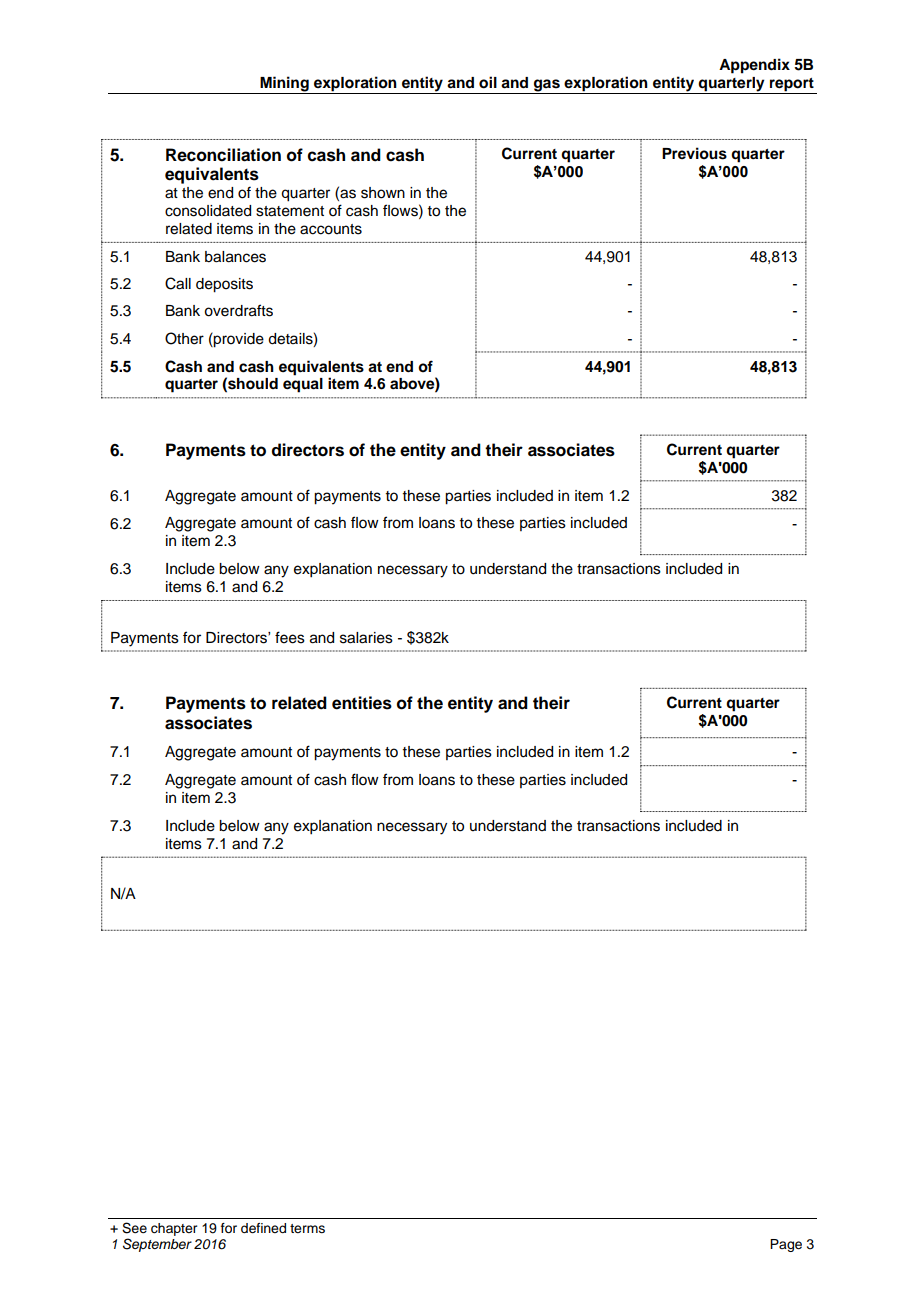  Describe the element at coordinates (362, 703) in the screenshot. I see `entities` at that location.
